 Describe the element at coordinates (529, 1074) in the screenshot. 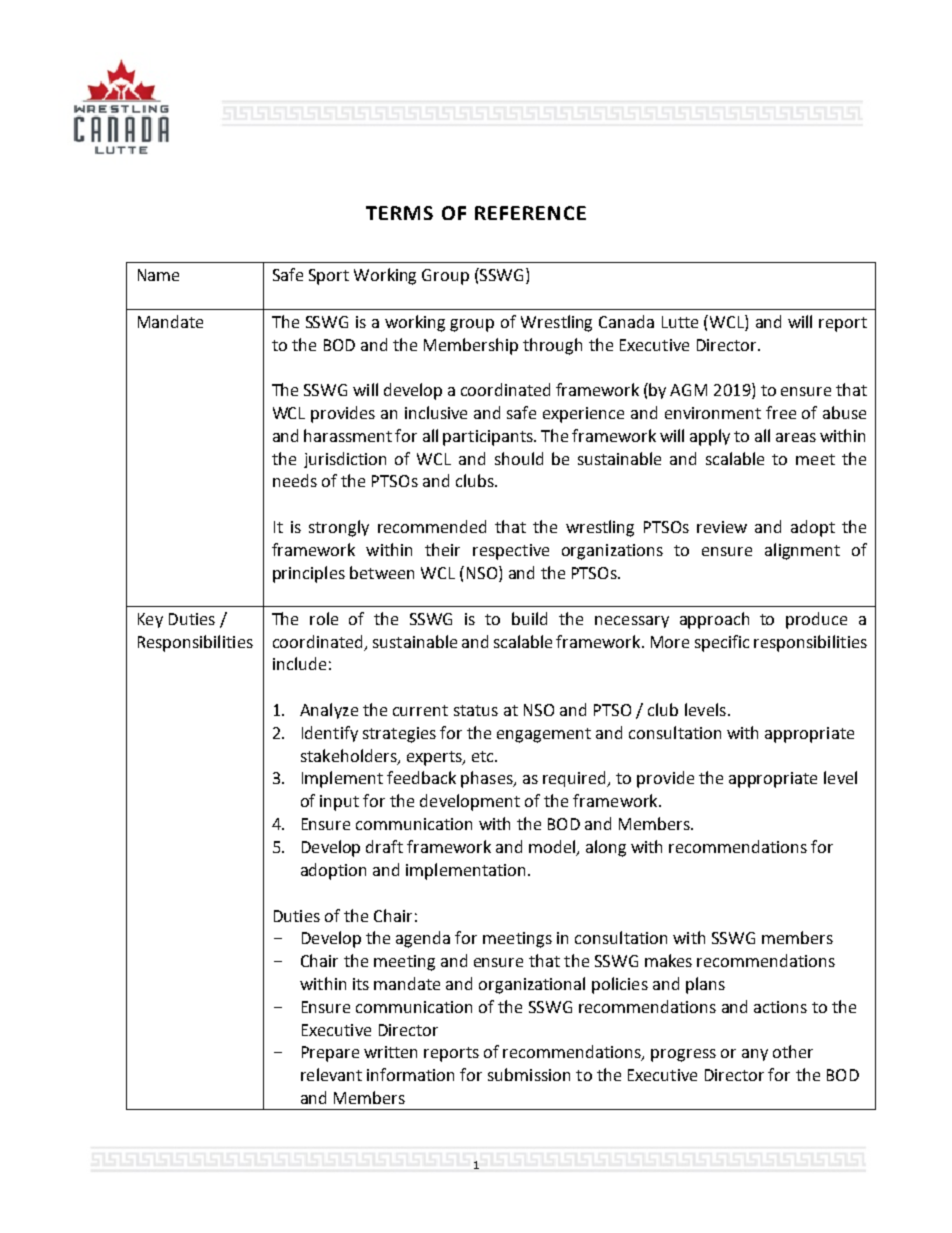

I see `submission` at that location.
